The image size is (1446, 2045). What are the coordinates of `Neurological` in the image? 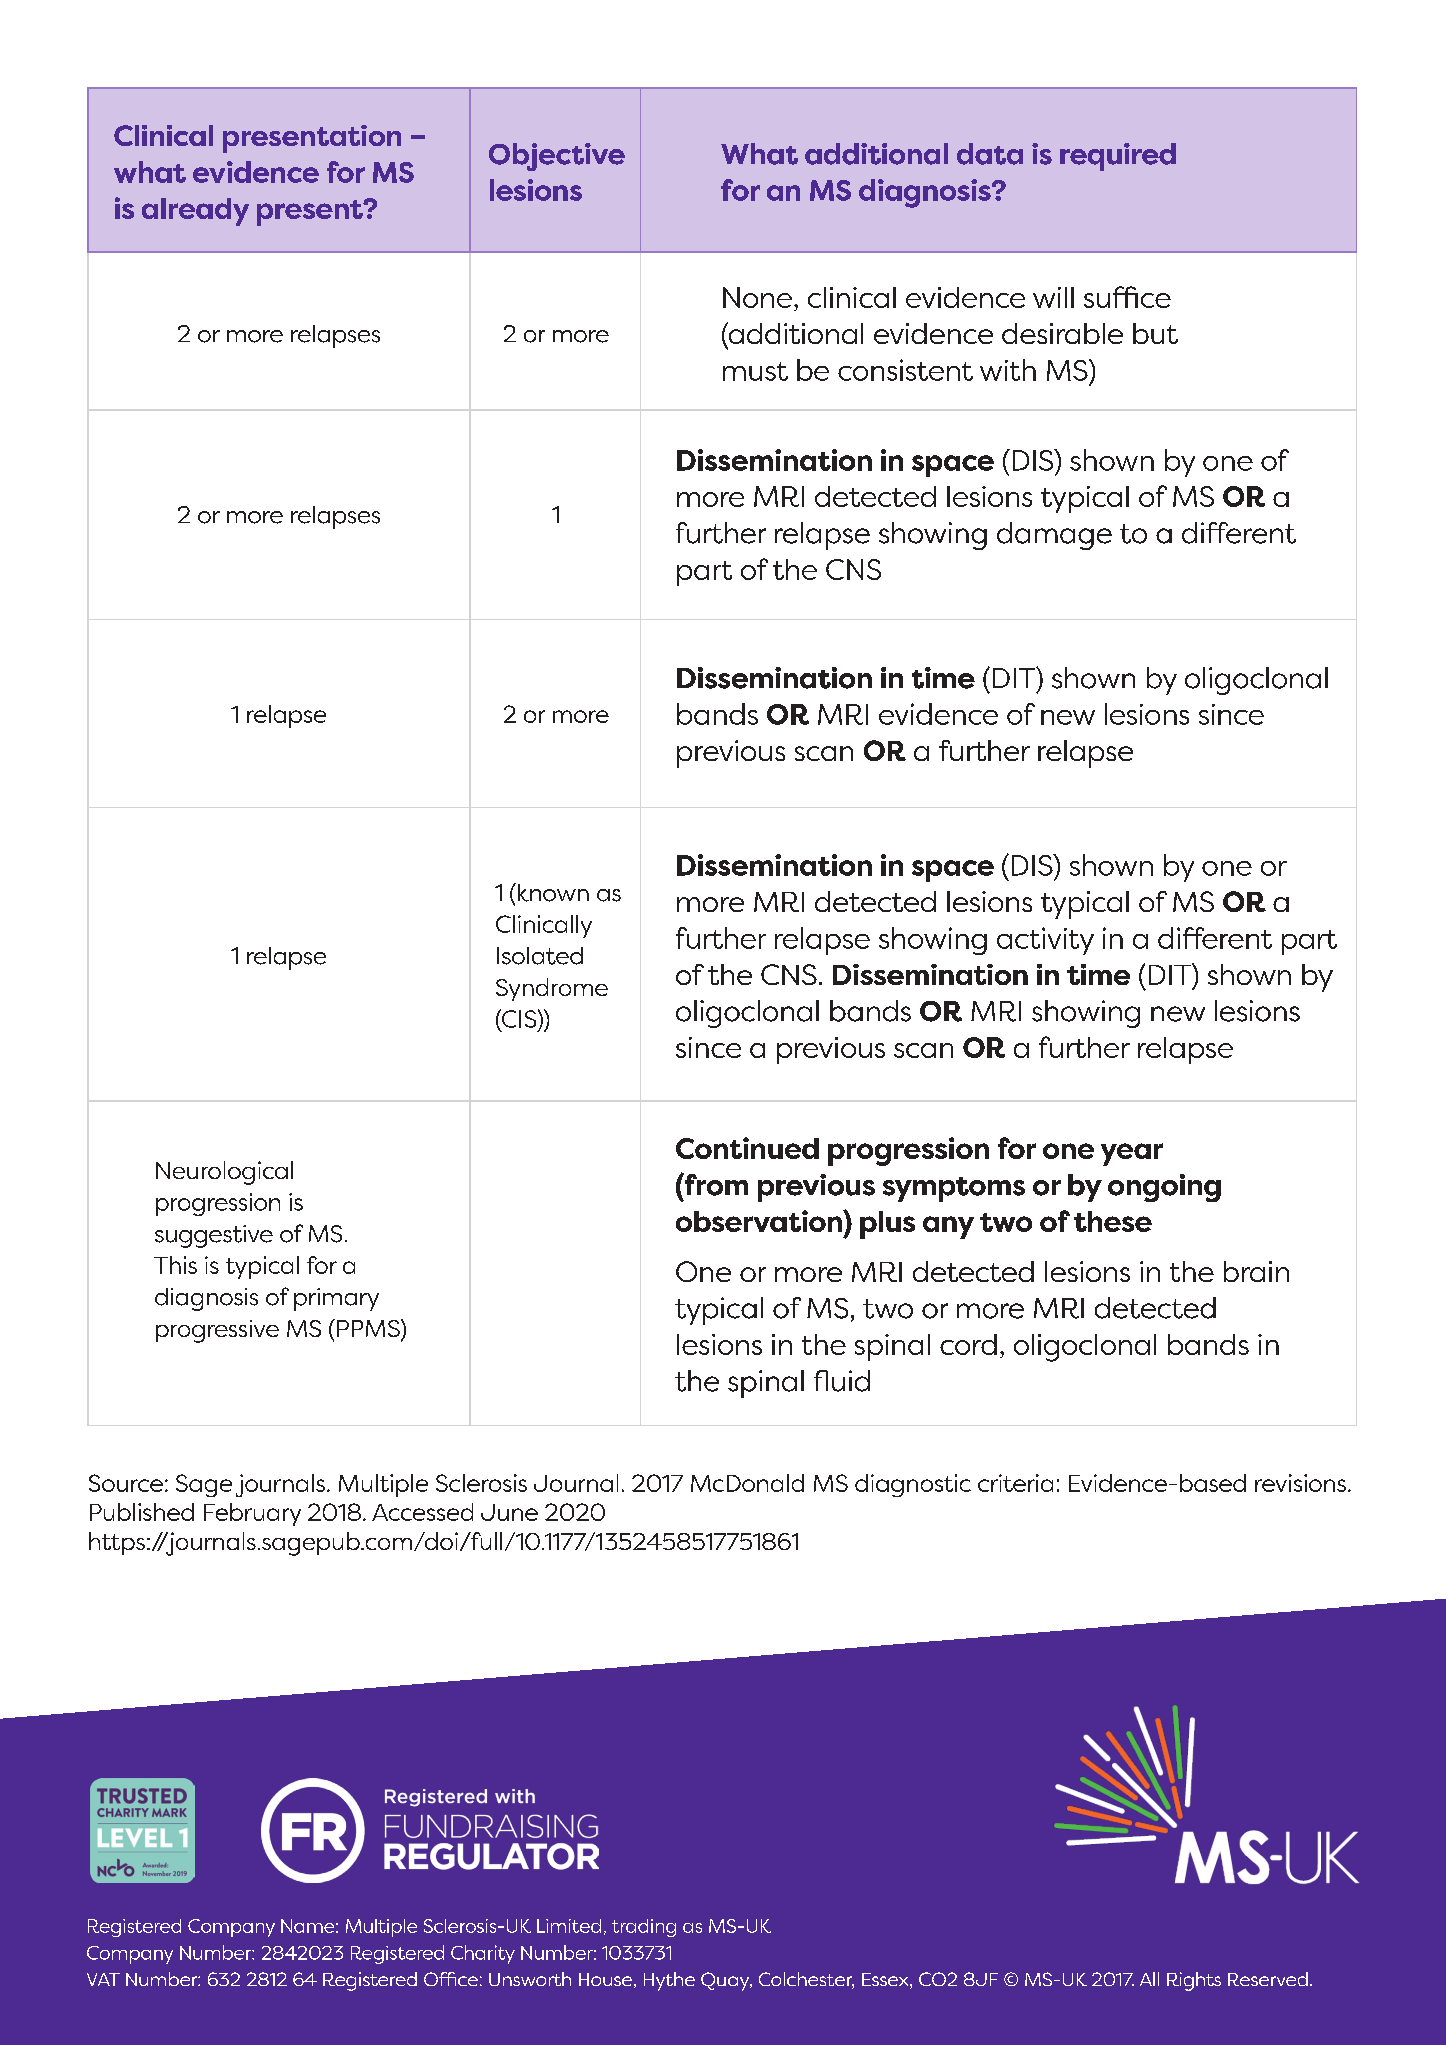 It's located at (224, 1173).
